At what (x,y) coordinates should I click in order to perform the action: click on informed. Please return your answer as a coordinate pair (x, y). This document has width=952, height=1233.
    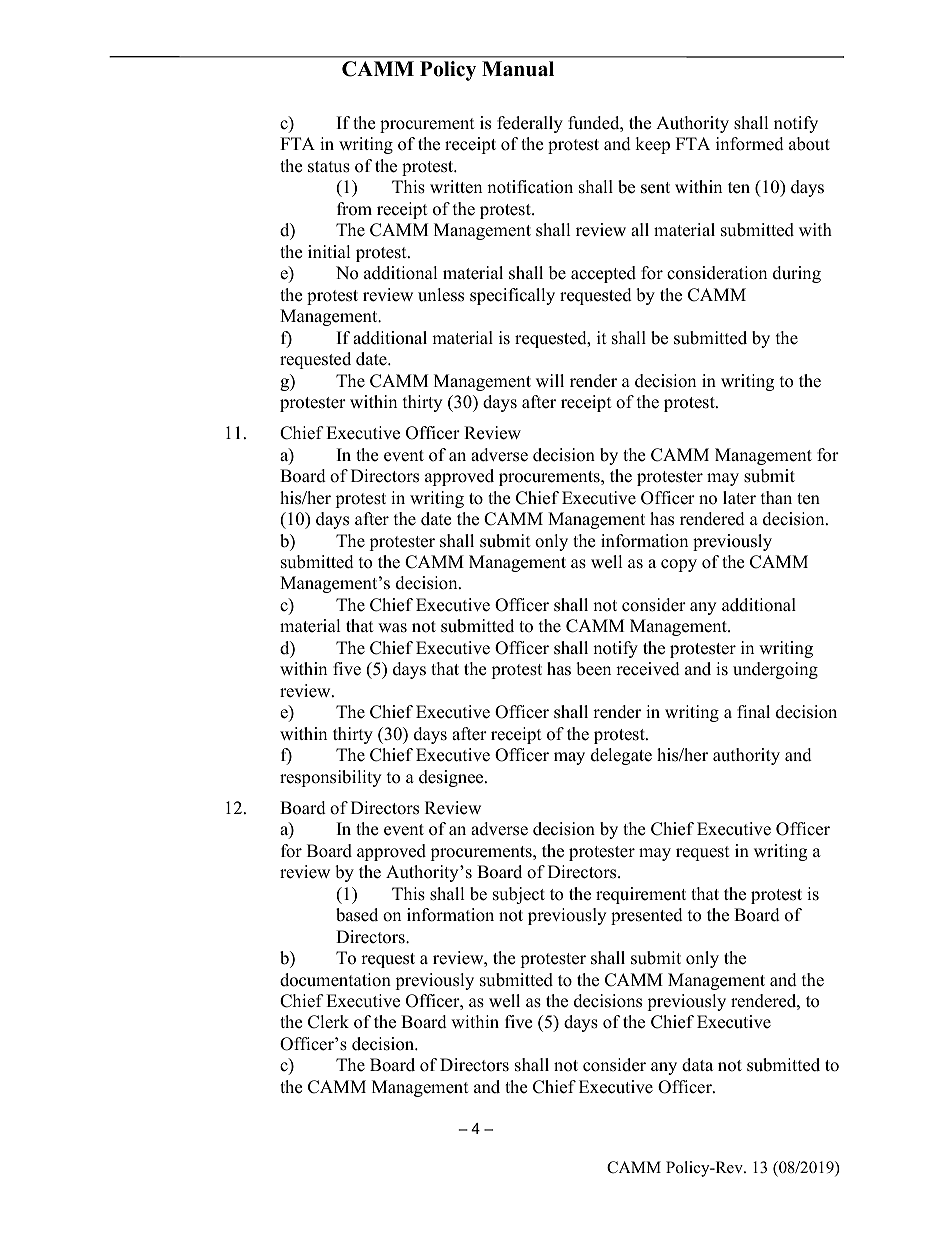
    Looking at the image, I should click on (750, 144).
